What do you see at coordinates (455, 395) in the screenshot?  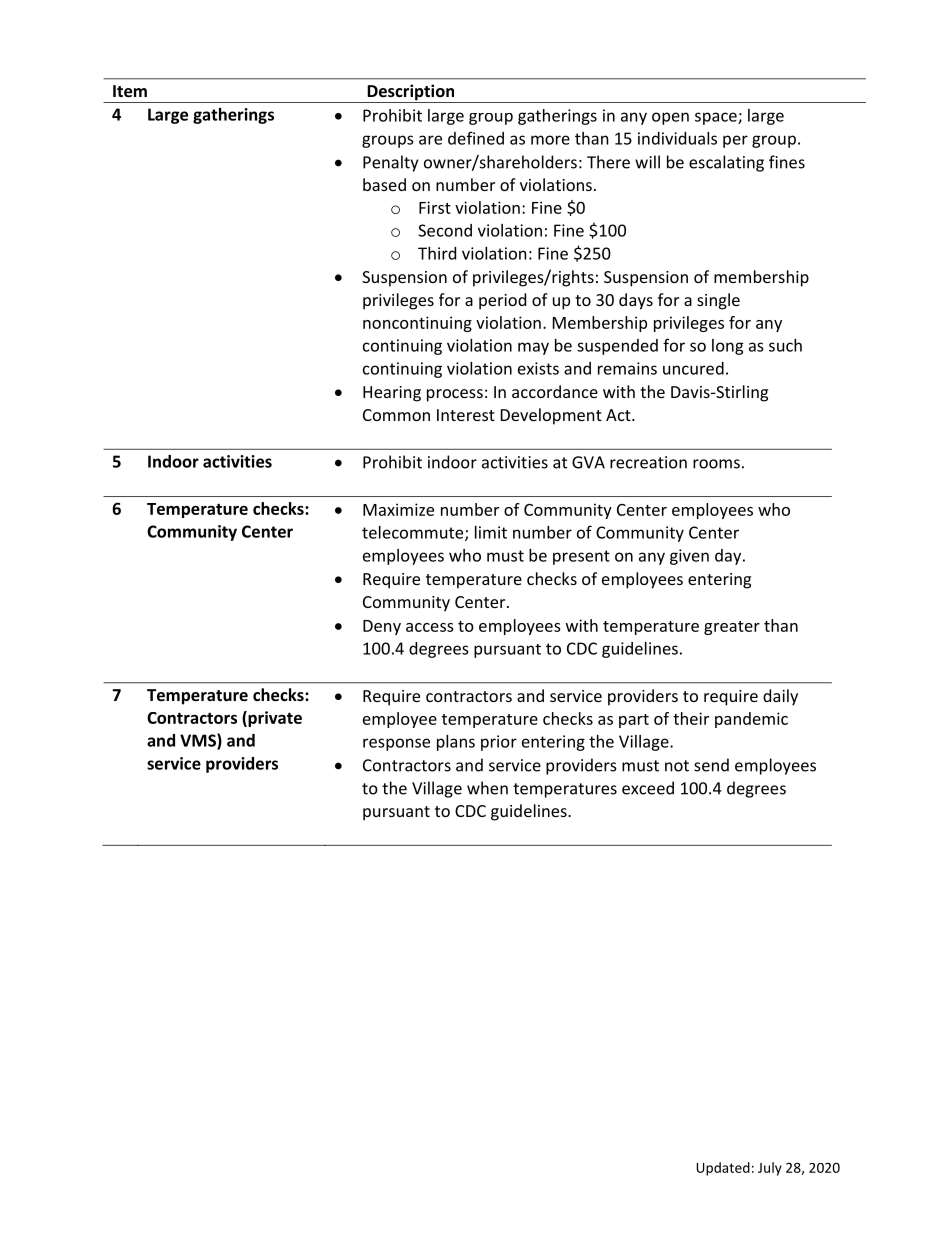 I see `process` at bounding box center [455, 395].
